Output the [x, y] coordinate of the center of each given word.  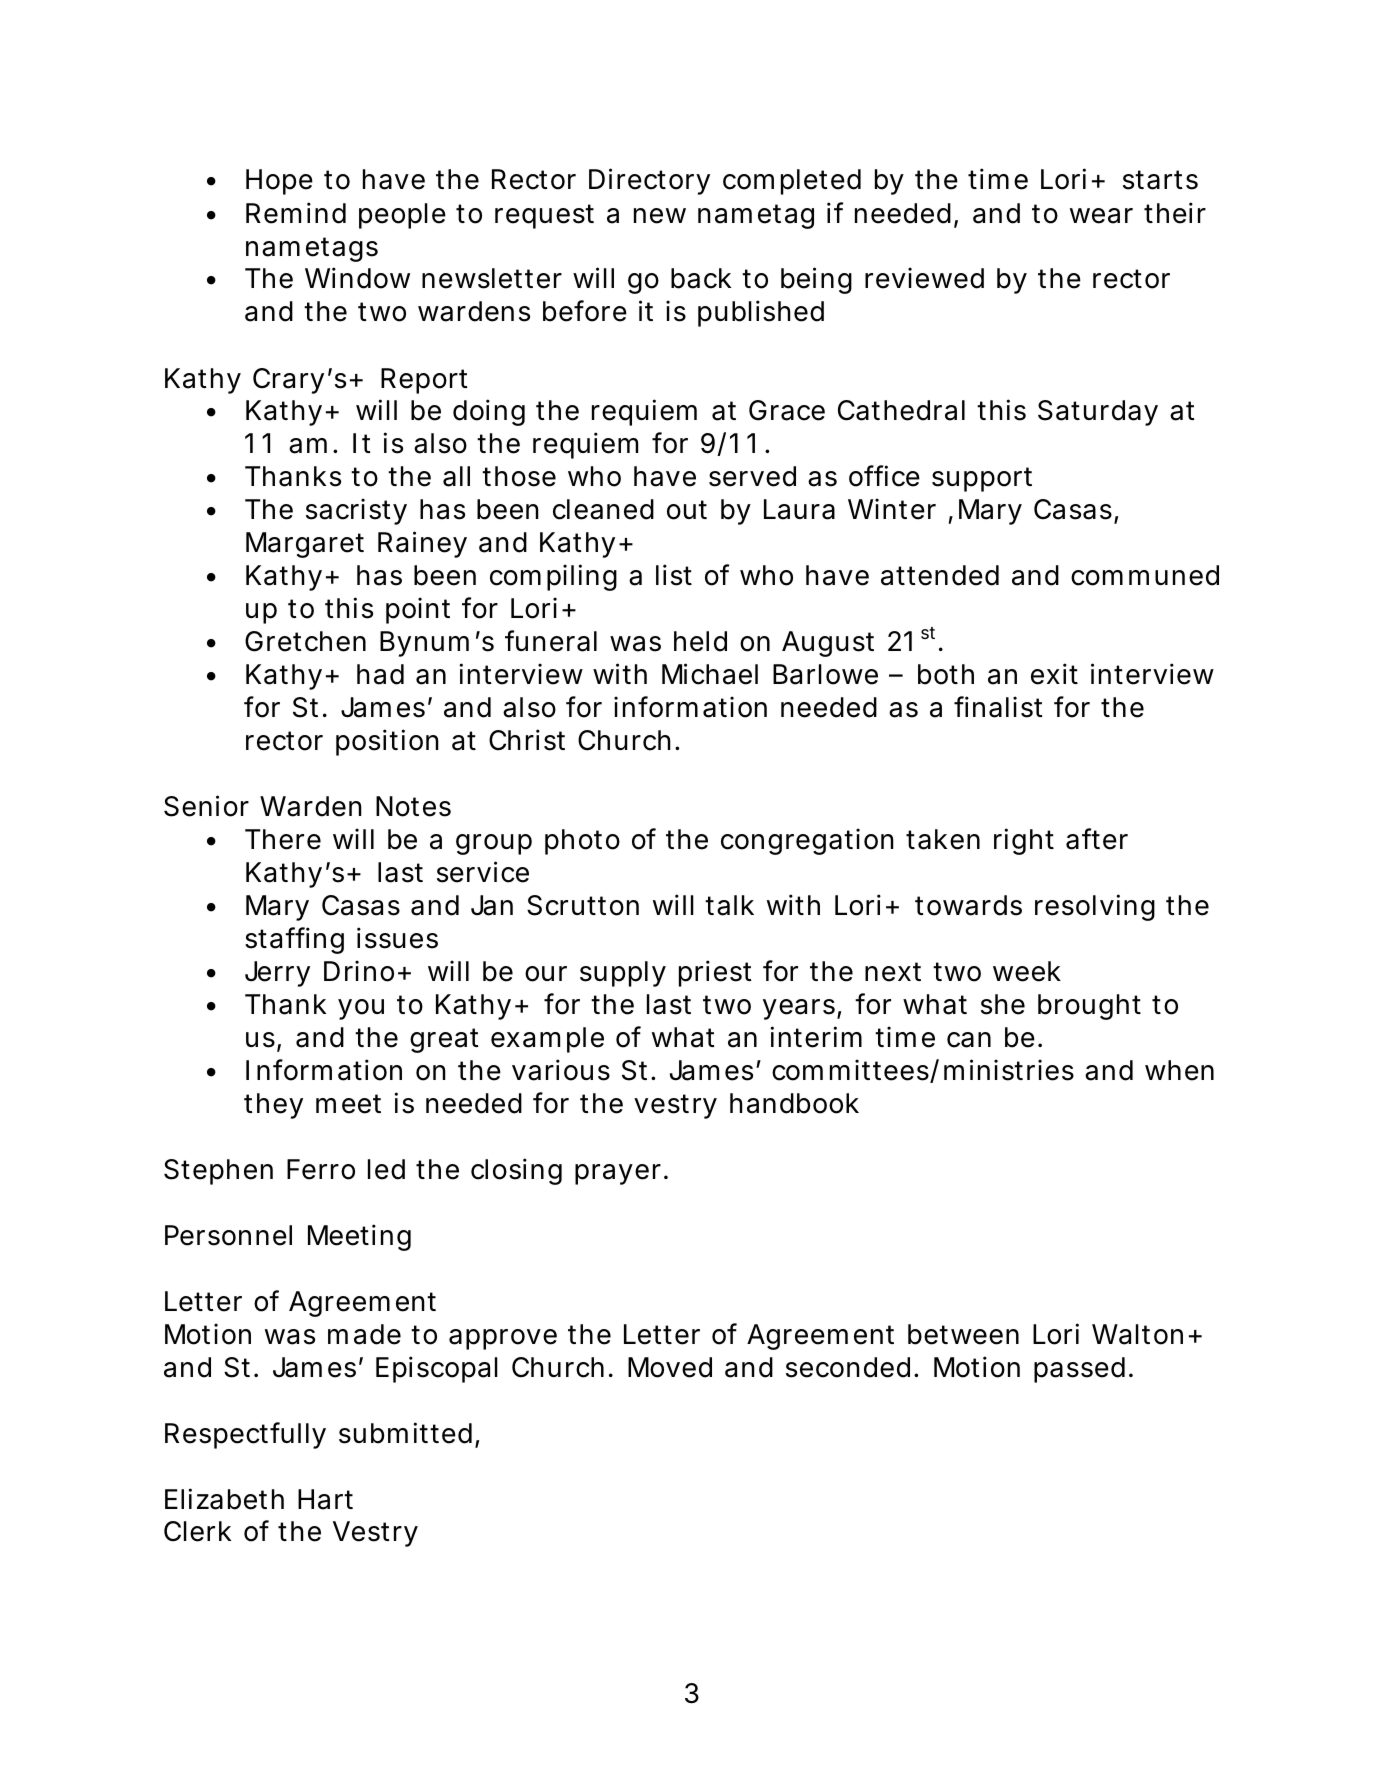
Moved [670, 1367]
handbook [794, 1103]
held [700, 641]
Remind [296, 213]
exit [1054, 674]
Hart [325, 1499]
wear [1101, 216]
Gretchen [305, 641]
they [273, 1106]
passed [1079, 1370]
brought [1089, 1007]
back [701, 278]
